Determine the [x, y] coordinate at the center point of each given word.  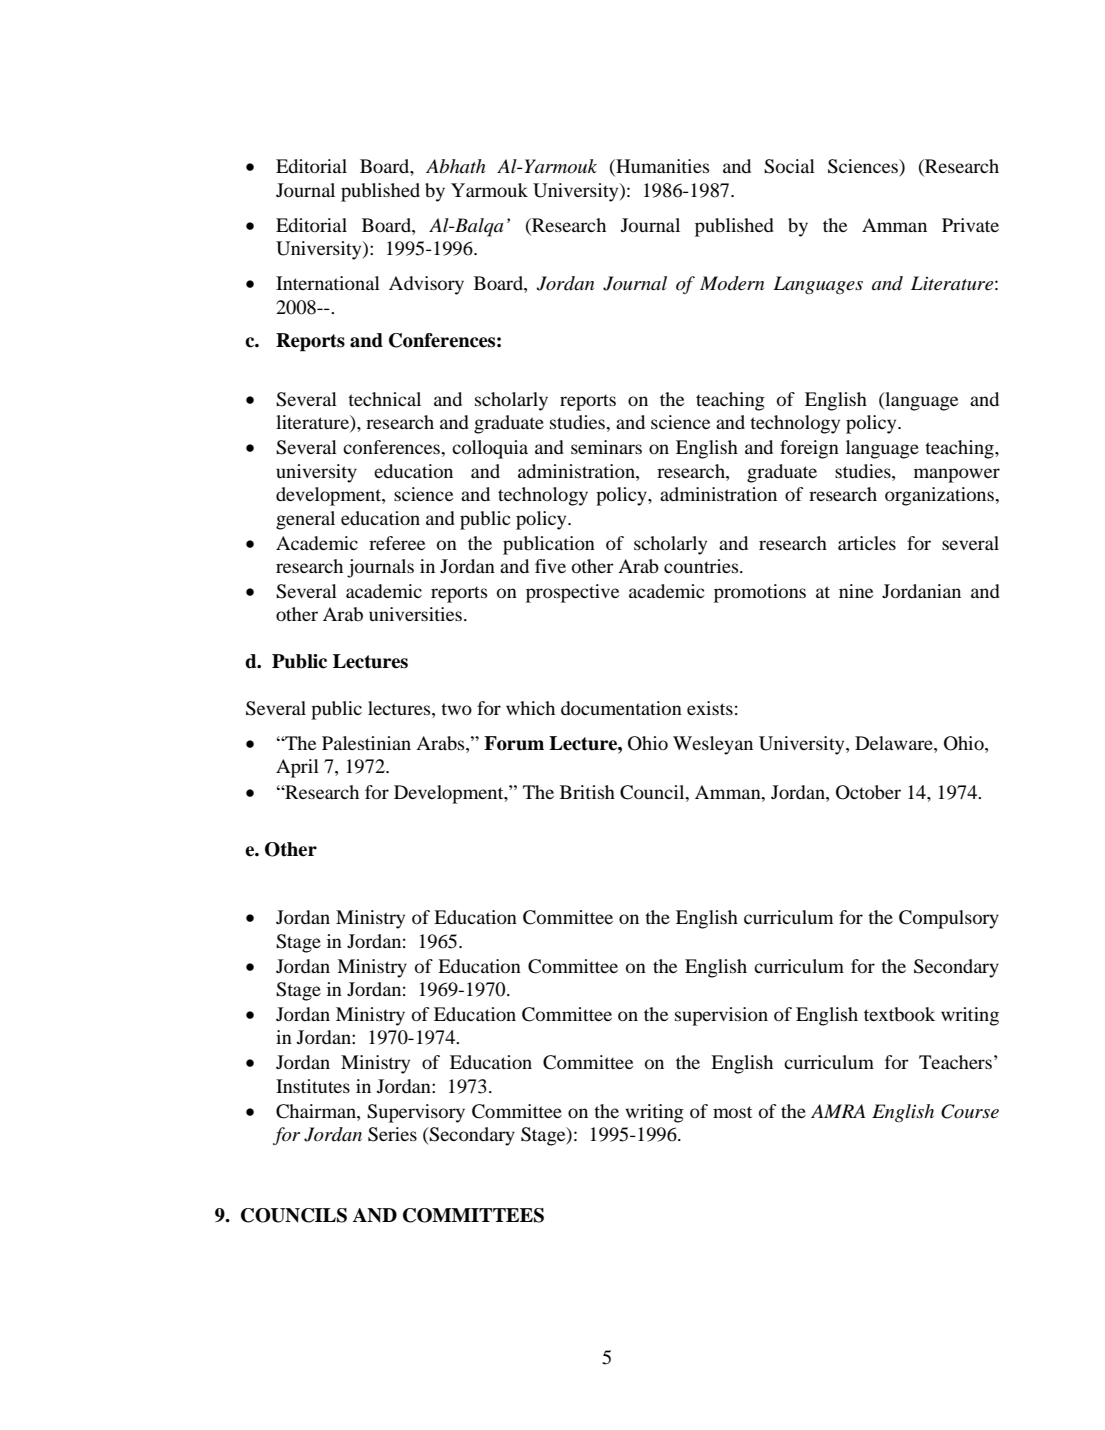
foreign [809, 449]
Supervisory [416, 1113]
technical [384, 399]
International [328, 283]
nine [856, 591]
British [587, 792]
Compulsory [949, 919]
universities [415, 614]
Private [970, 225]
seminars [606, 447]
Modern [732, 283]
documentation [621, 708]
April [297, 768]
